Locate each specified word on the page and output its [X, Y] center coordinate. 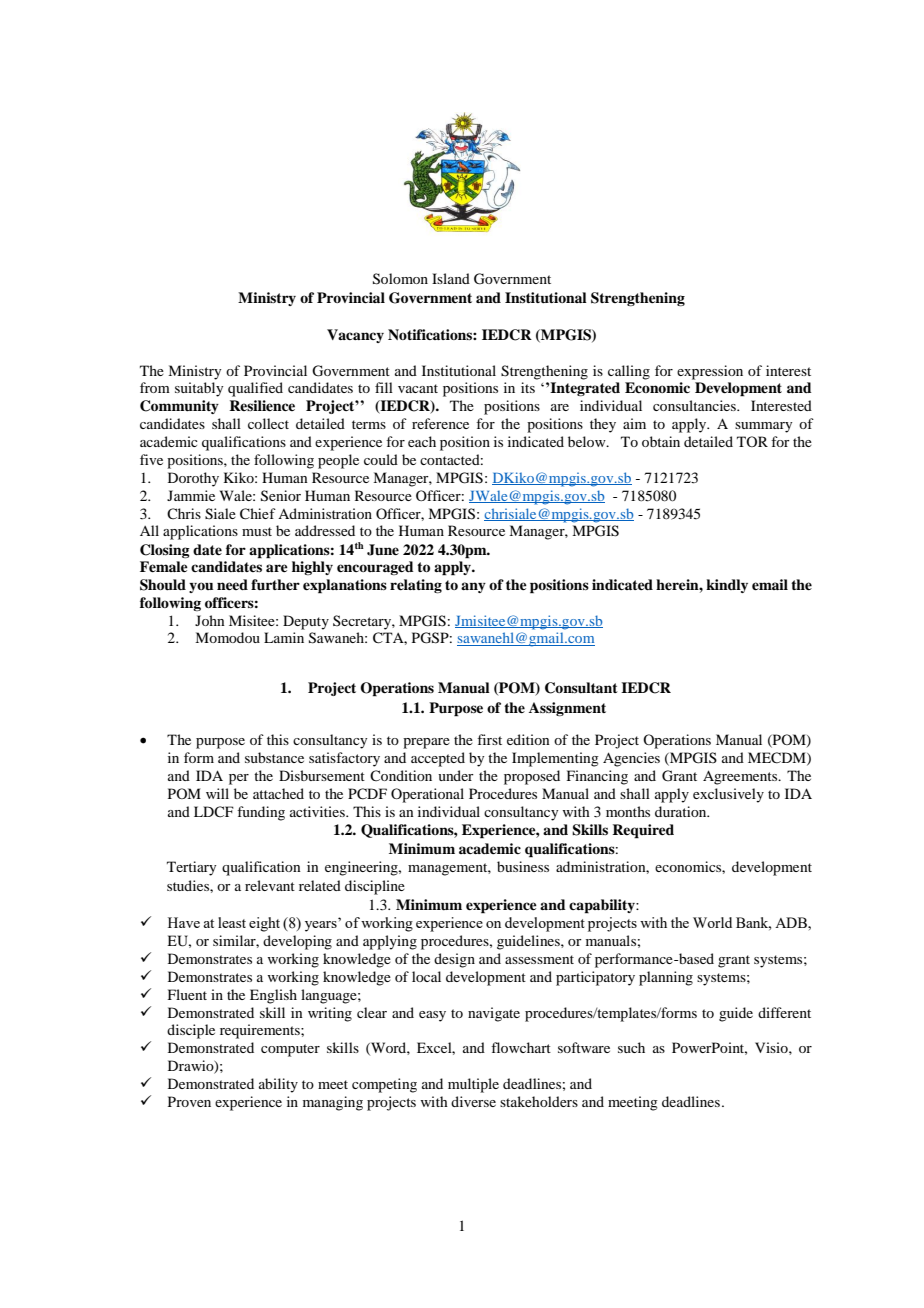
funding [261, 813]
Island [451, 278]
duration [682, 811]
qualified [255, 389]
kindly [727, 586]
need [232, 584]
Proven [189, 1101]
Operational [427, 795]
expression [710, 372]
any [473, 587]
